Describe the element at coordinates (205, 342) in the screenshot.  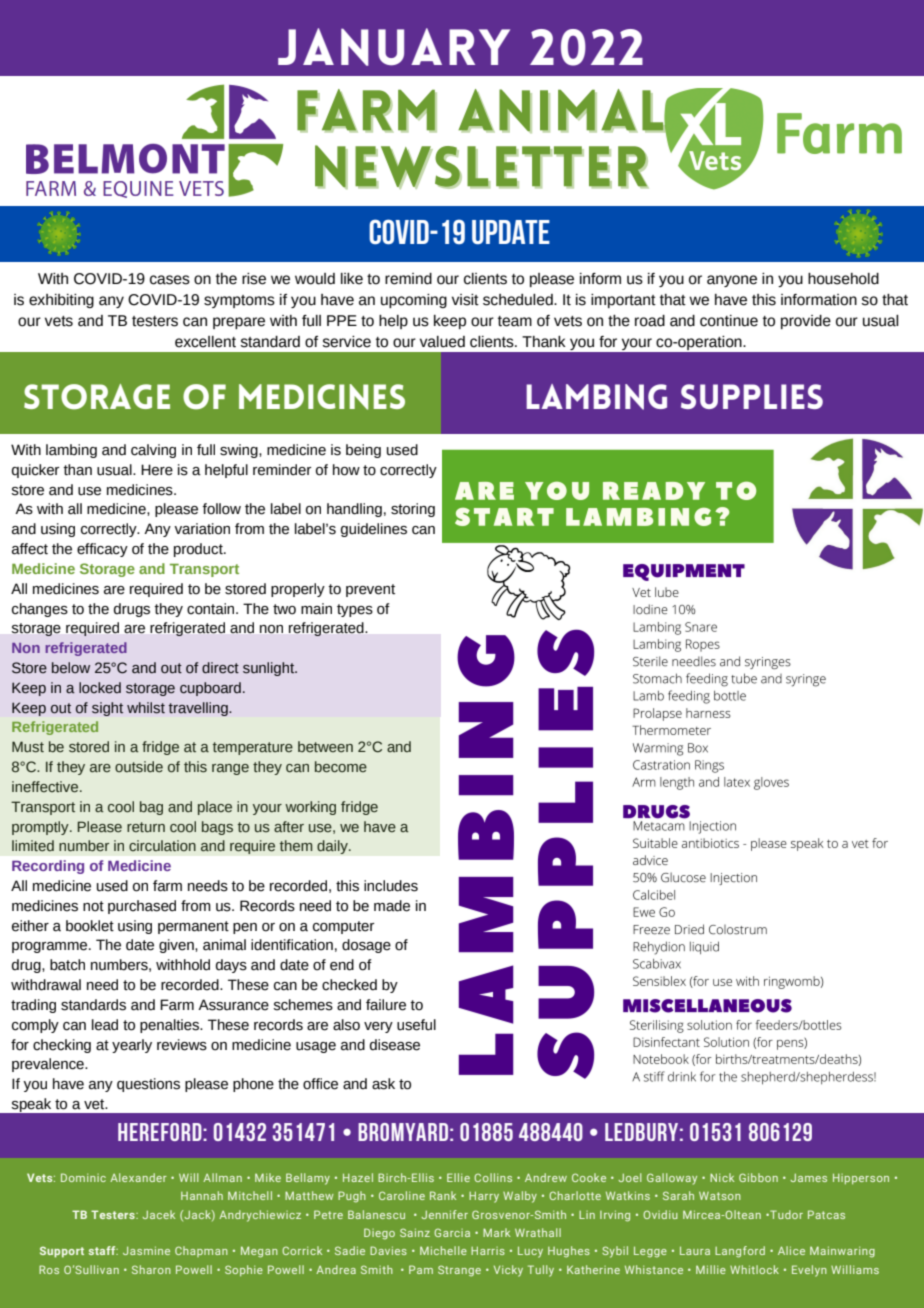
I see `excellent` at that location.
